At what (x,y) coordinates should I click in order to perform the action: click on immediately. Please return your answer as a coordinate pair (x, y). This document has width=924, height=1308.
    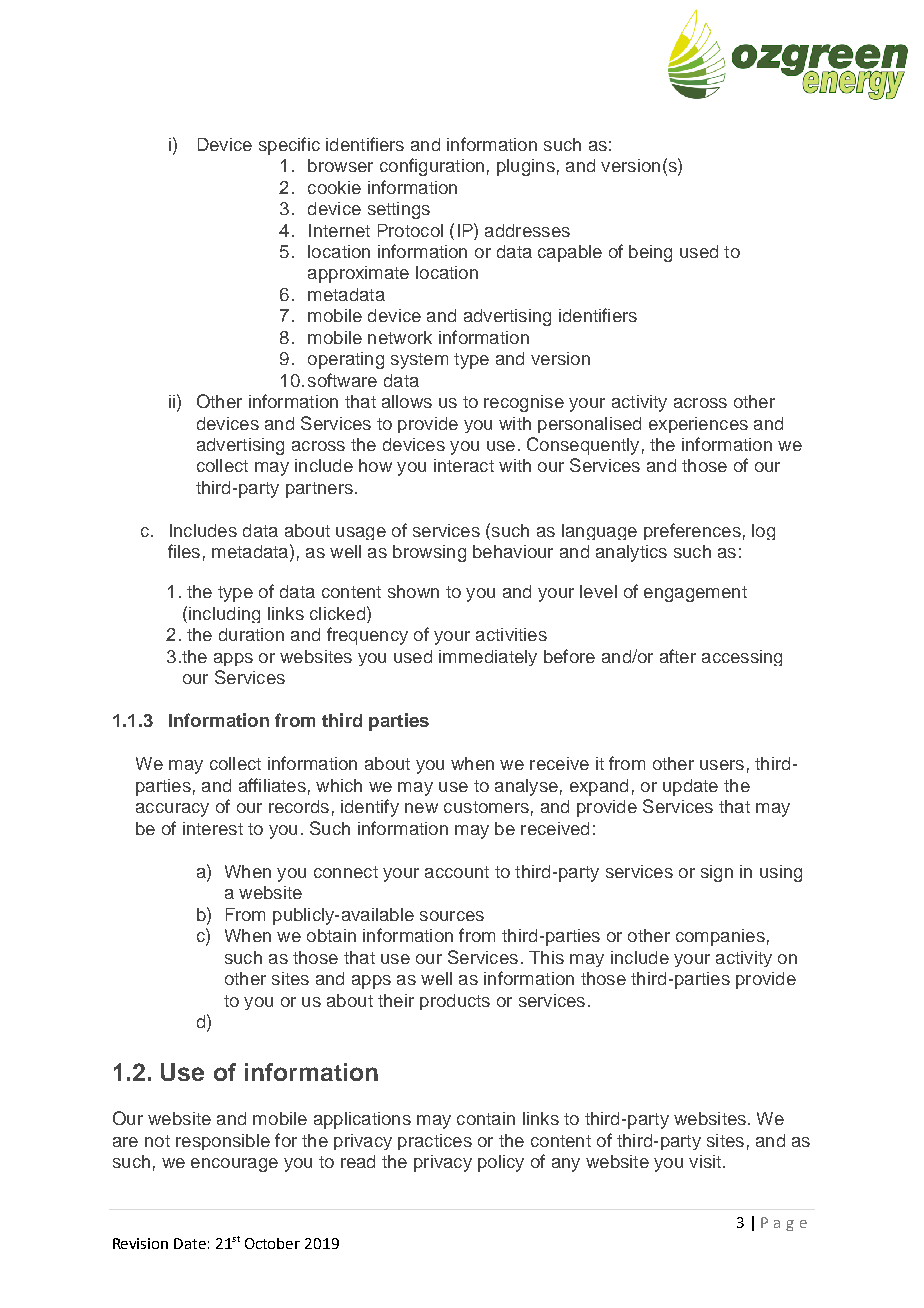
    Looking at the image, I should click on (488, 658).
